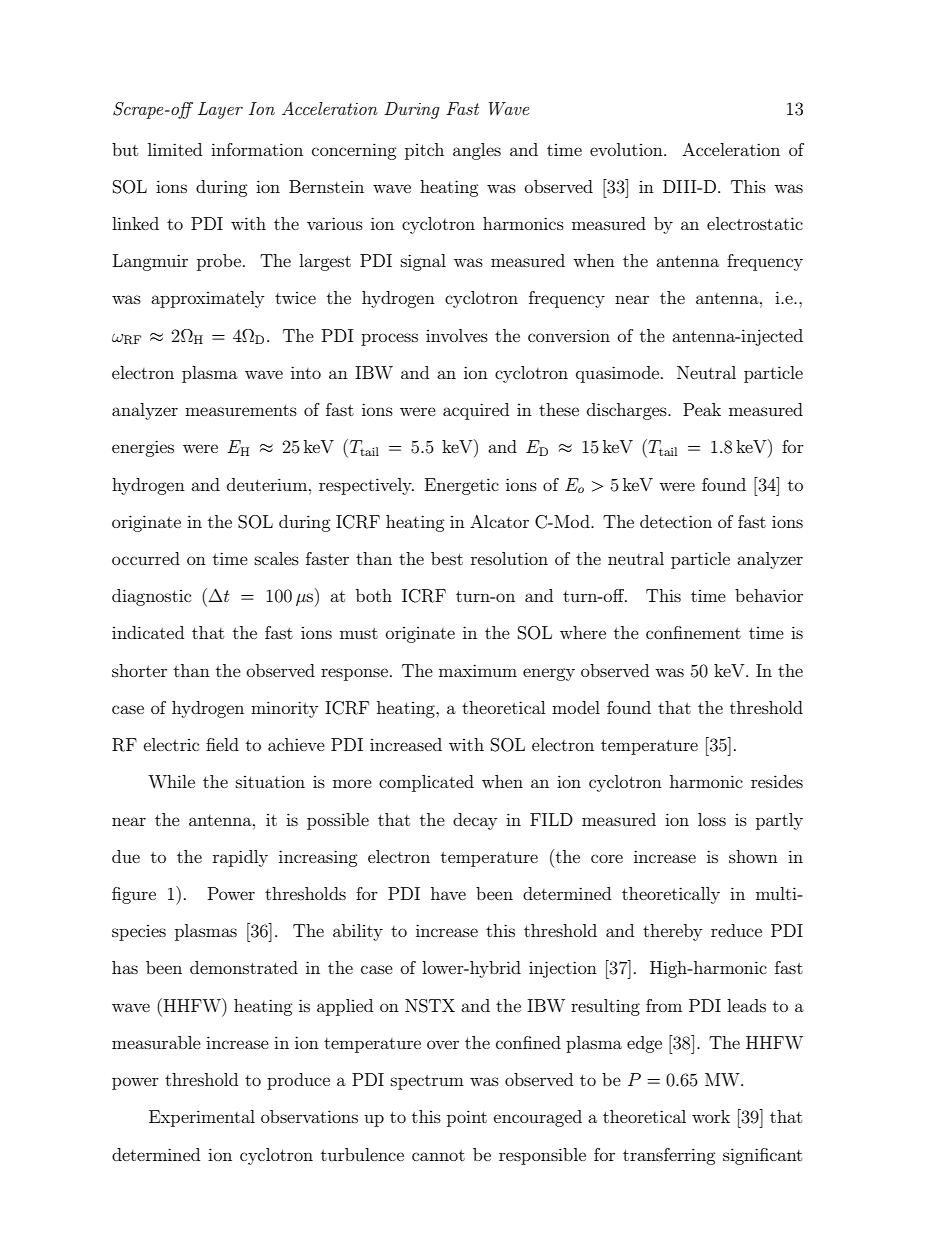 Image resolution: width=952 pixels, height=1233 pixels. What do you see at coordinates (627, 149) in the screenshot?
I see `evolution` at bounding box center [627, 149].
